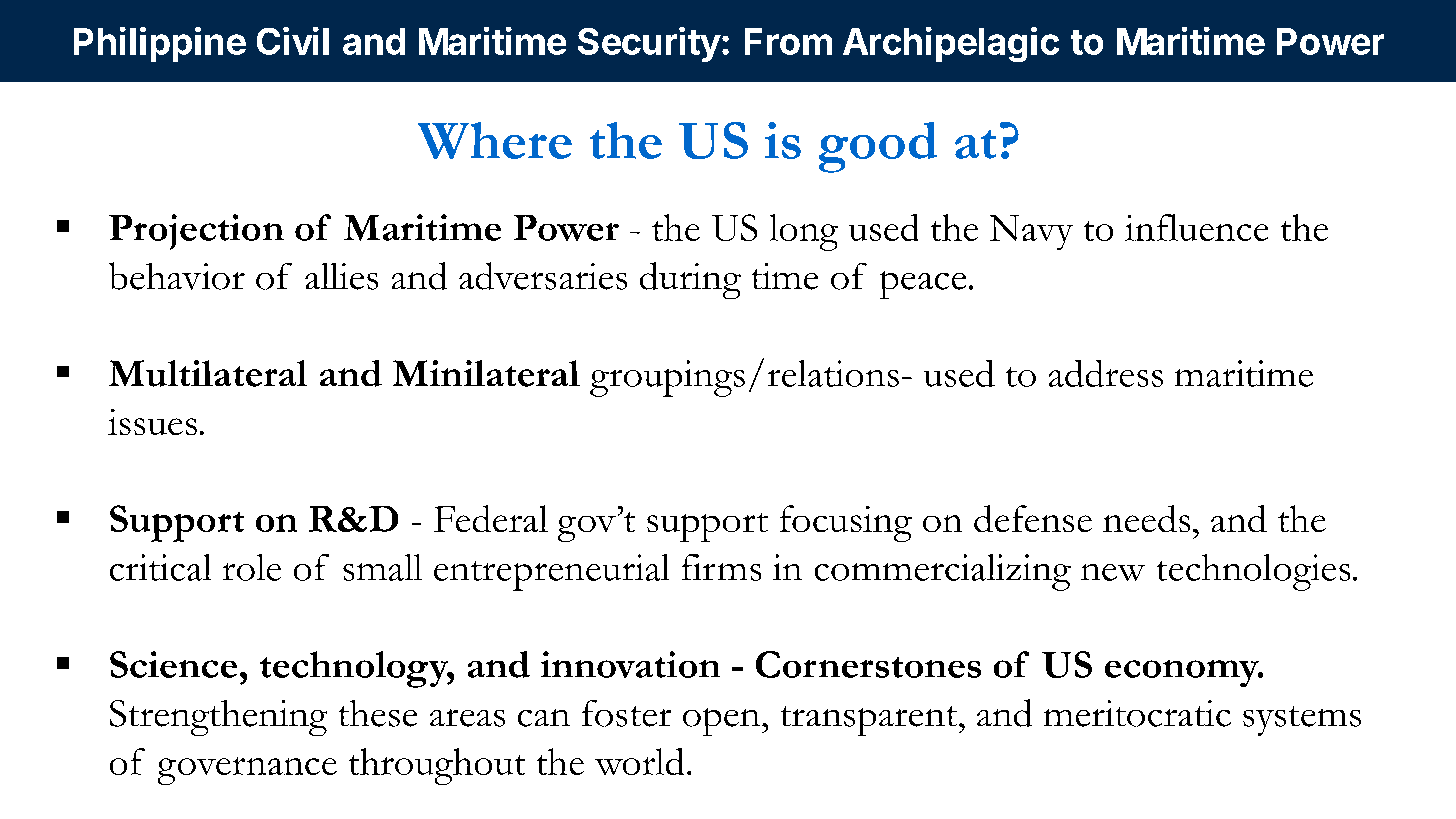 Image resolution: width=1456 pixels, height=819 pixels. Describe the element at coordinates (293, 41) in the screenshot. I see `Civil` at that location.
